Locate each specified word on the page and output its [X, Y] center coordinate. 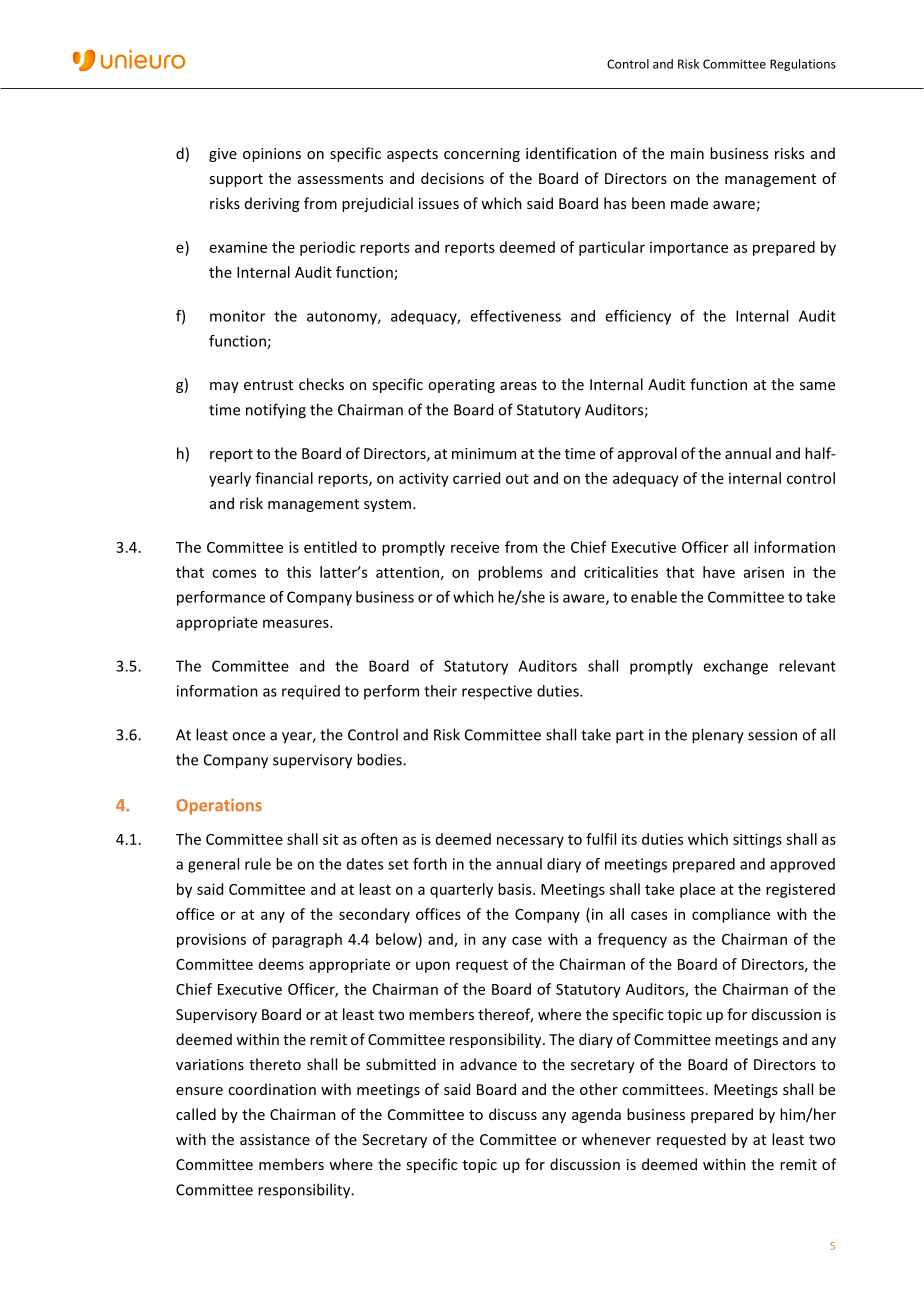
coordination [272, 1089]
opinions [272, 155]
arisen [764, 572]
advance [488, 1064]
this [299, 572]
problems [510, 573]
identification [571, 153]
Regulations [803, 65]
